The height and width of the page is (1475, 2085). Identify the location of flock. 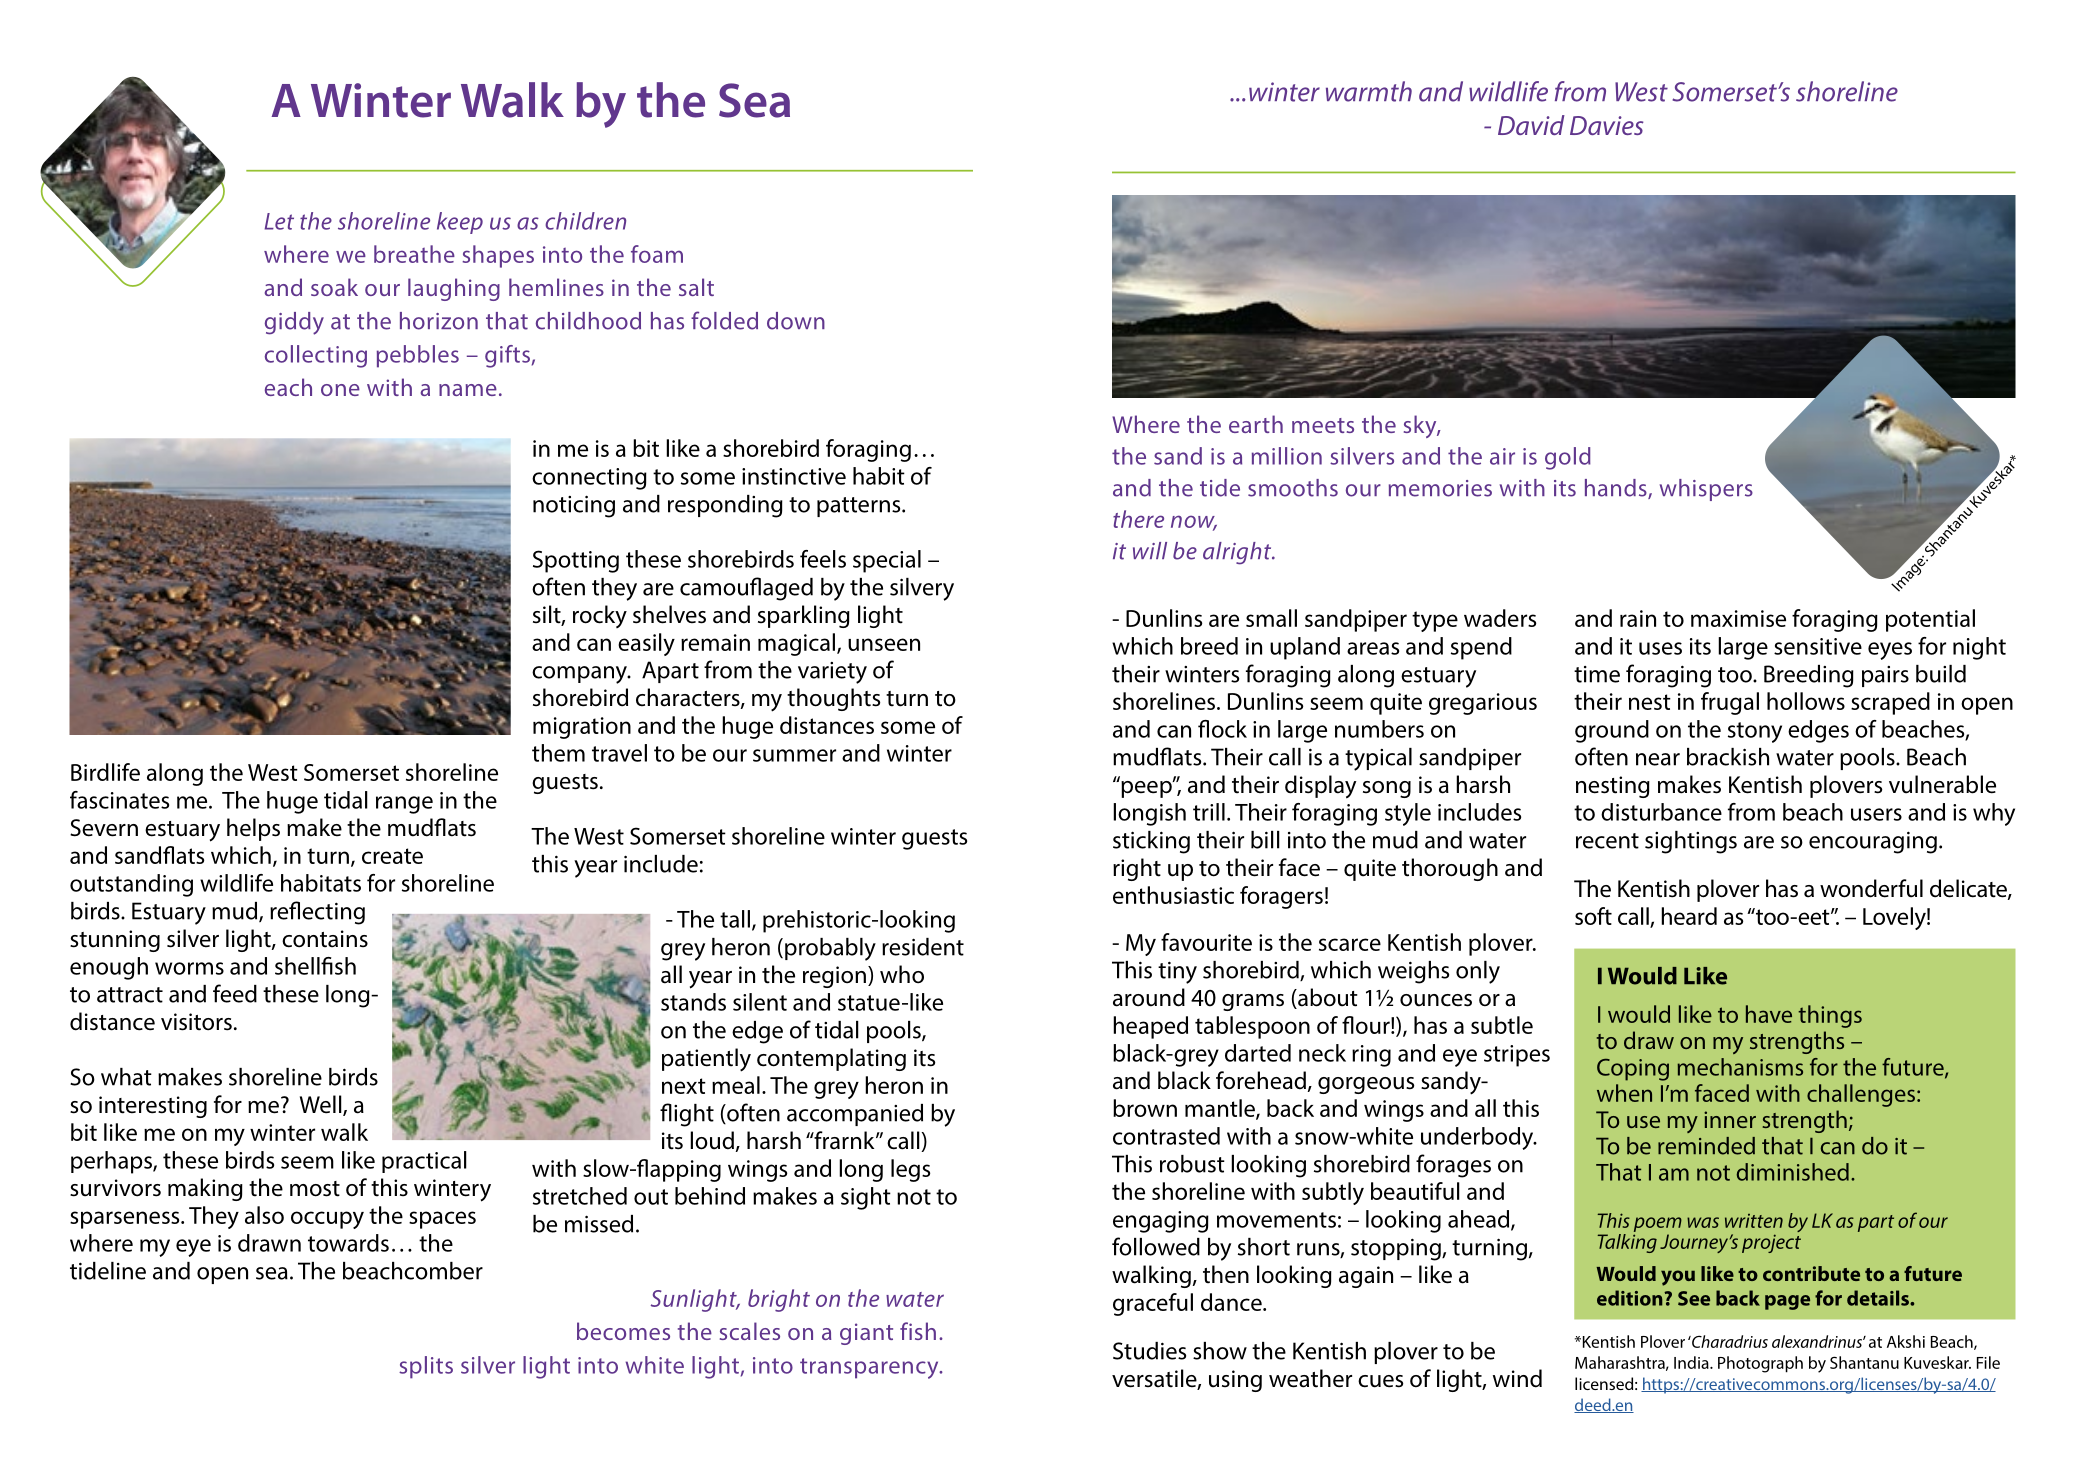
(1222, 729).
